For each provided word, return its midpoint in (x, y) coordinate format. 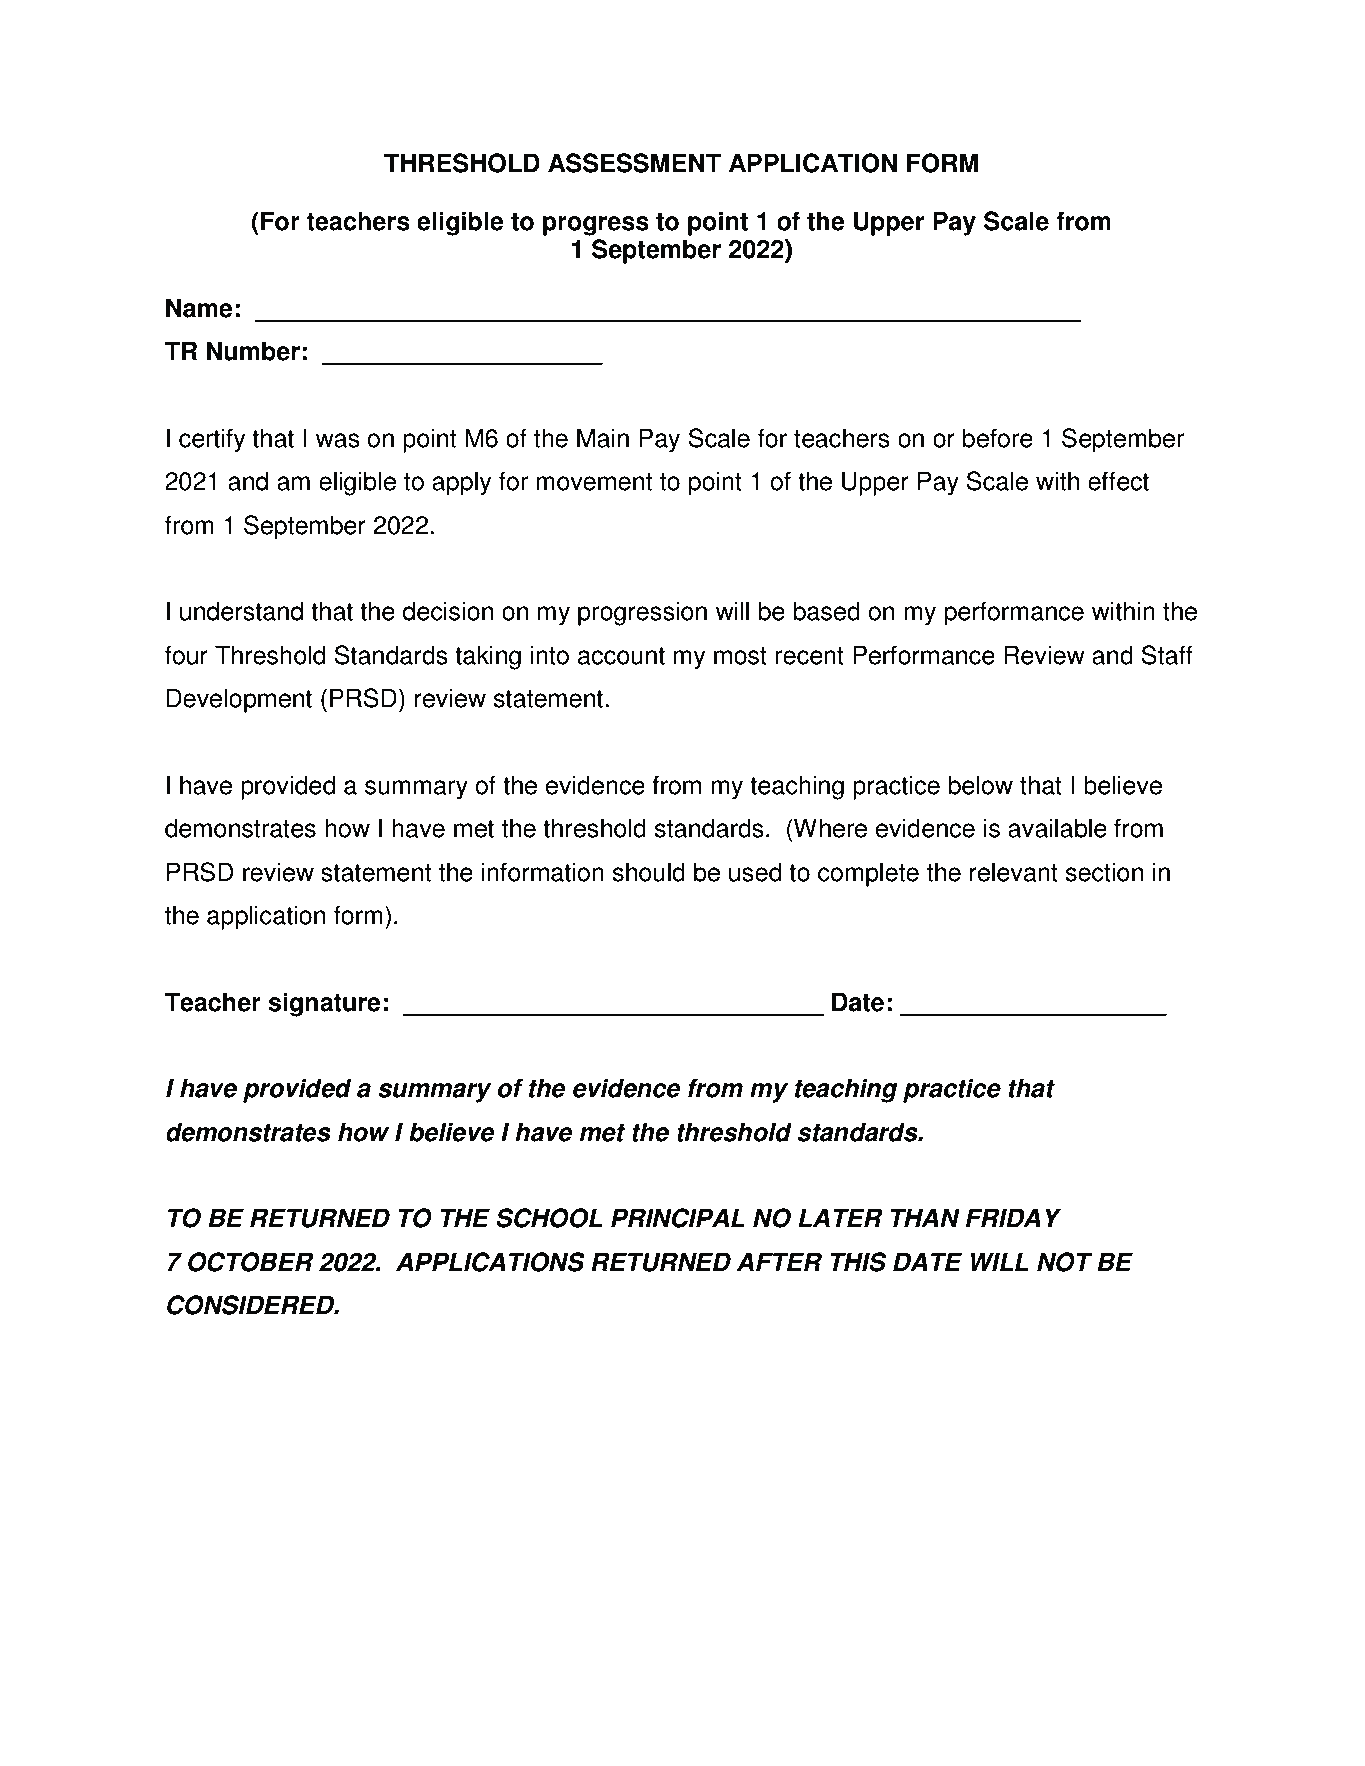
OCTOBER (250, 1262)
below (981, 785)
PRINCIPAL (678, 1218)
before (998, 438)
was (338, 440)
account (621, 656)
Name (199, 308)
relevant (1014, 872)
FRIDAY (1013, 1217)
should (649, 872)
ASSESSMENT (634, 163)
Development (239, 700)
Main (603, 438)
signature (324, 1004)
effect (1118, 481)
